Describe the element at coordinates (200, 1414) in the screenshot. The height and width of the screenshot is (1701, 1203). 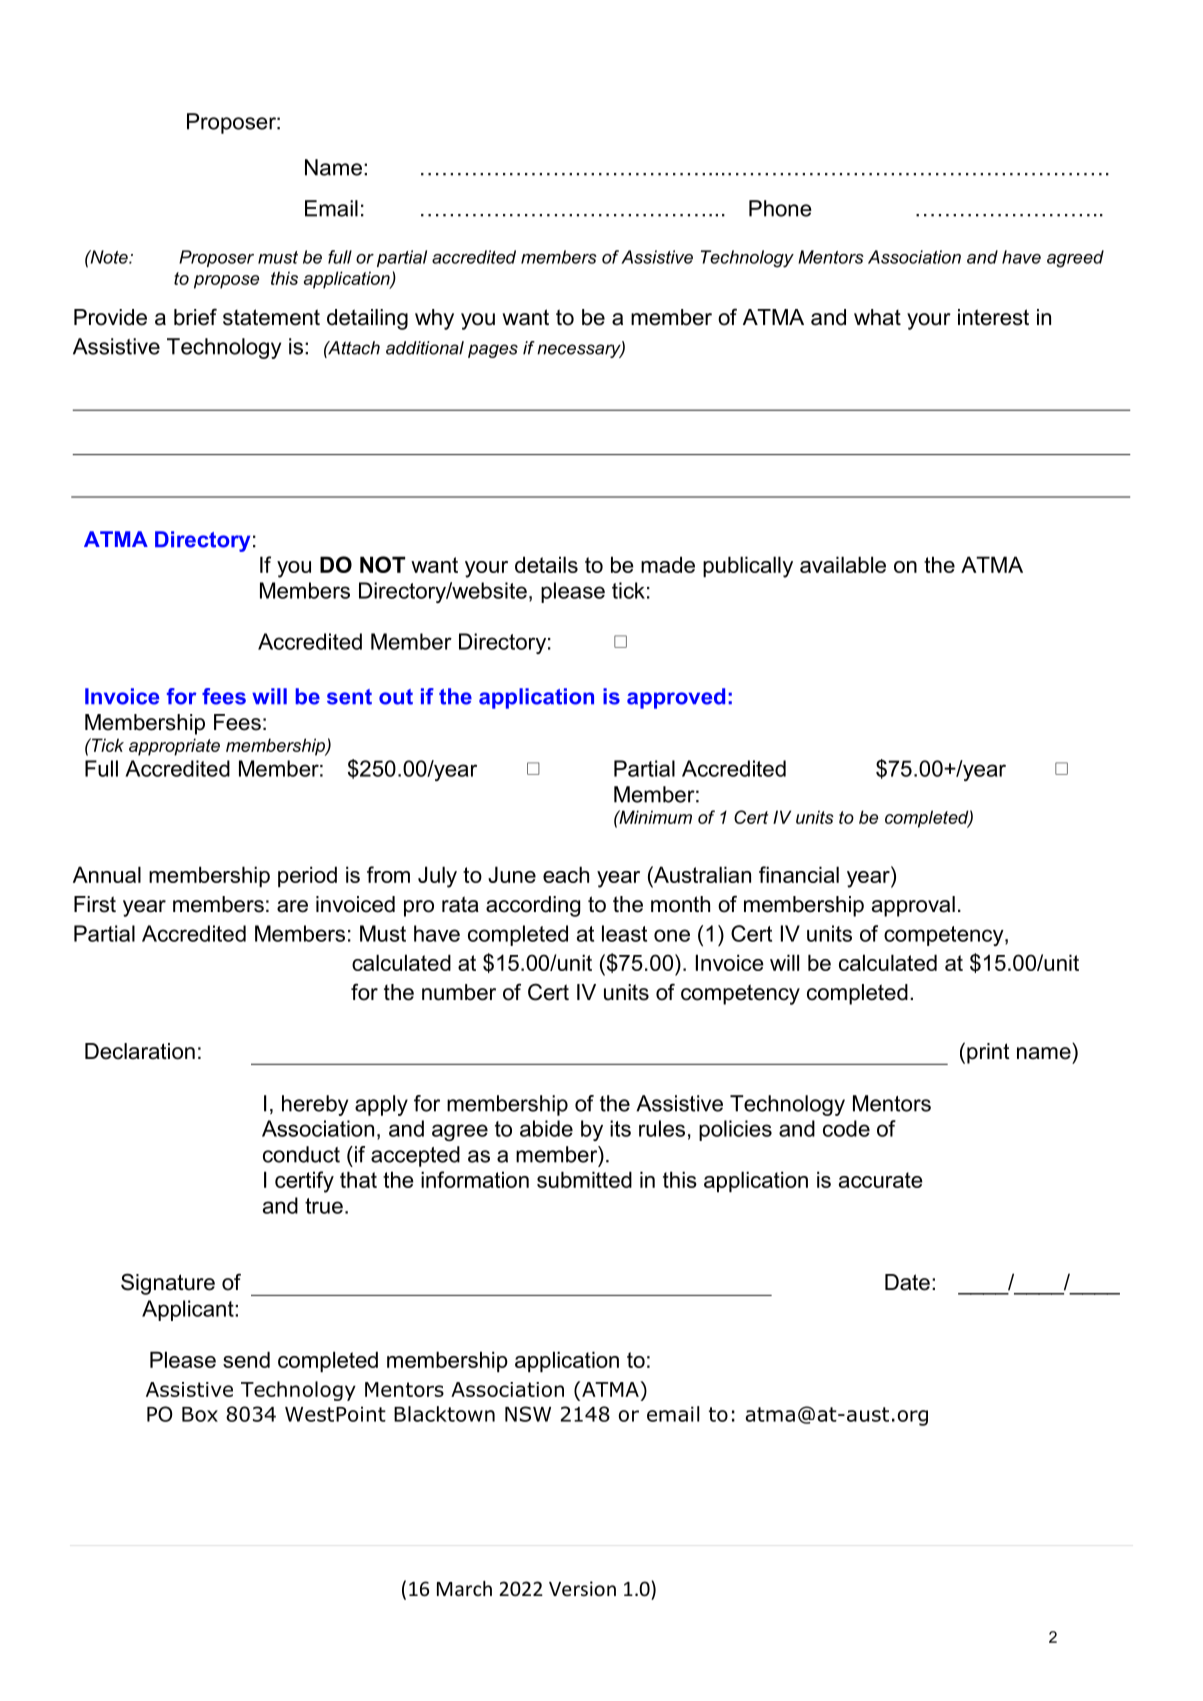
I see `Box` at that location.
